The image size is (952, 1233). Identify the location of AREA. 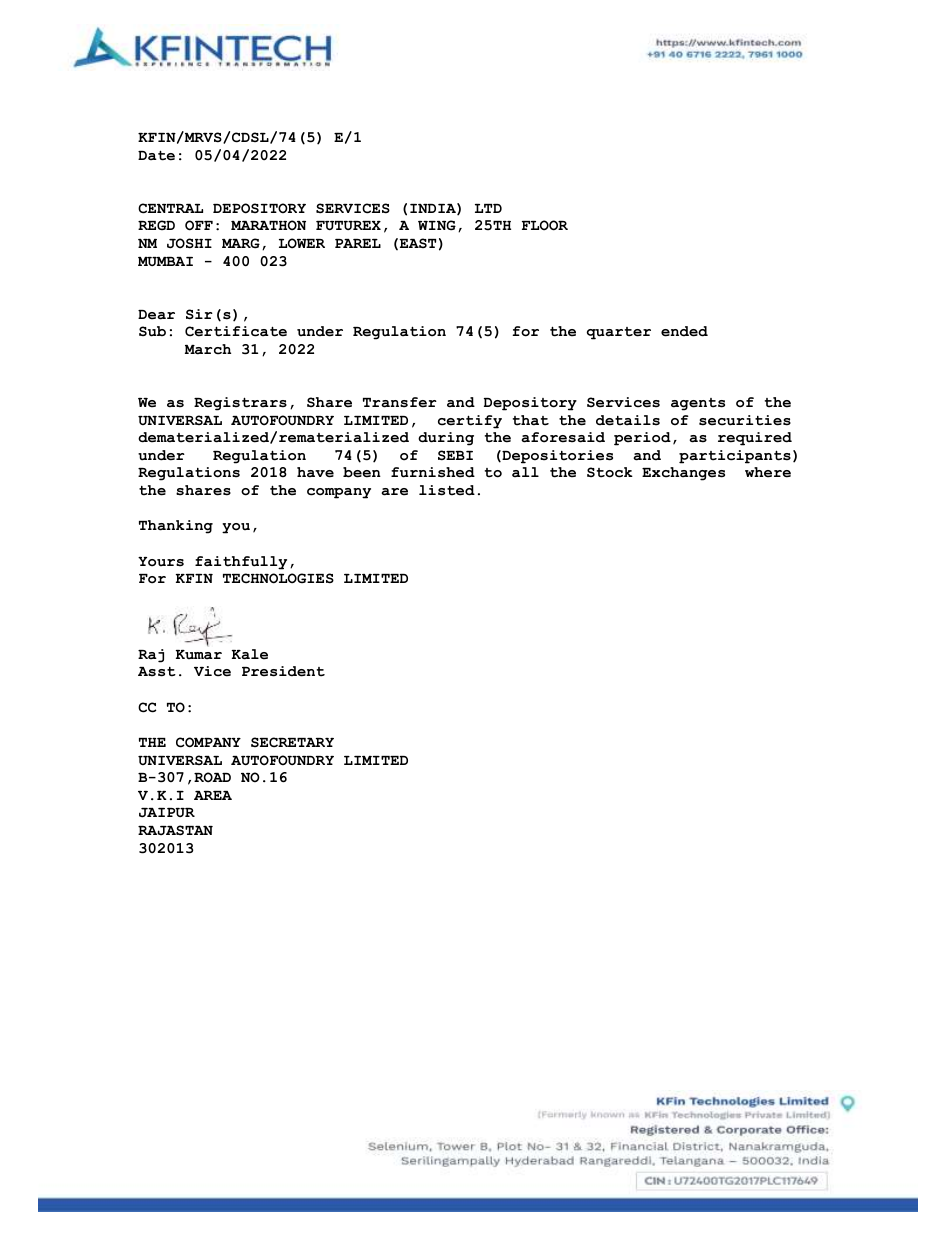
(213, 795).
